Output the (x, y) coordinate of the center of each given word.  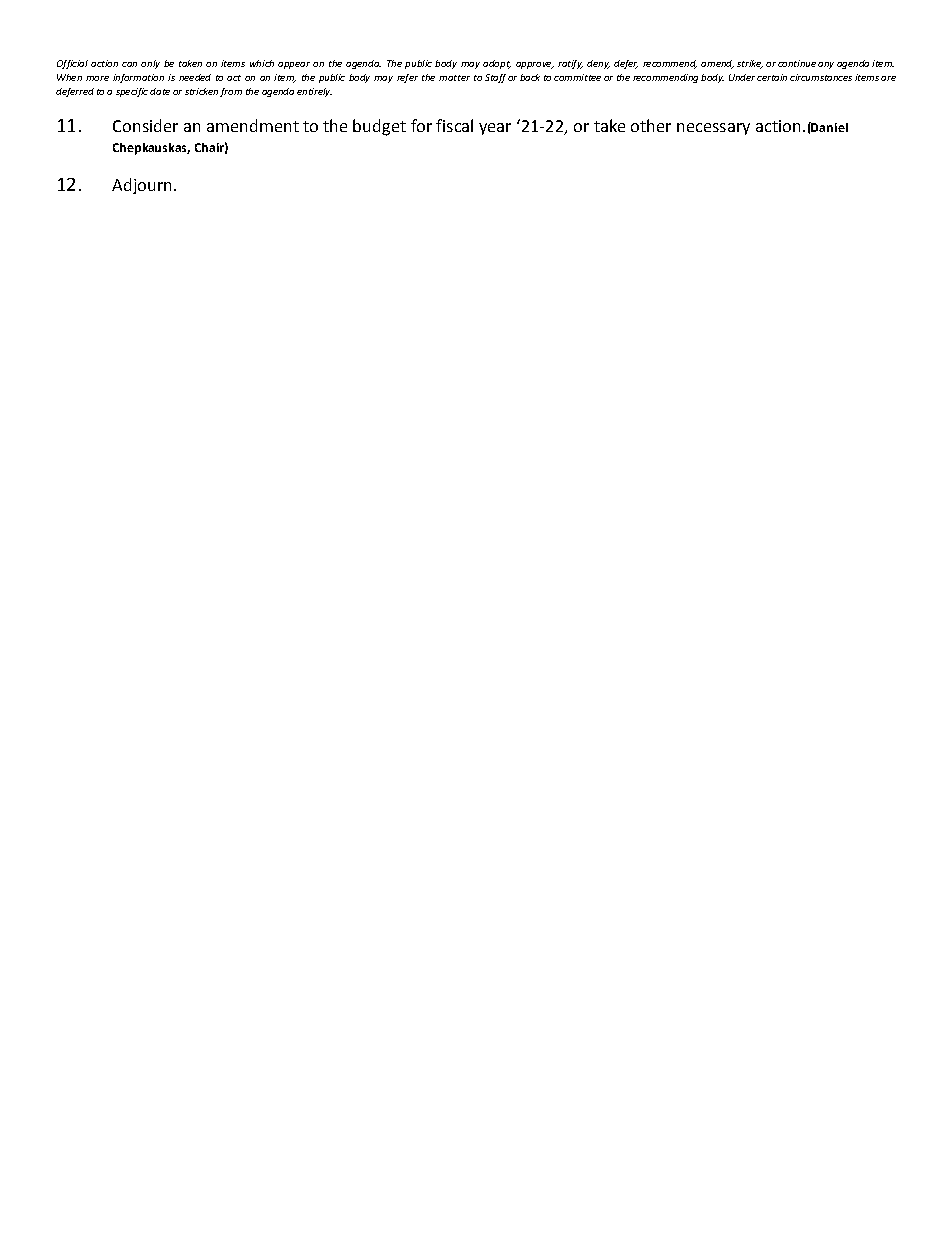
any (826, 65)
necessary (713, 129)
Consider (145, 125)
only (150, 64)
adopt (497, 64)
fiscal (454, 125)
